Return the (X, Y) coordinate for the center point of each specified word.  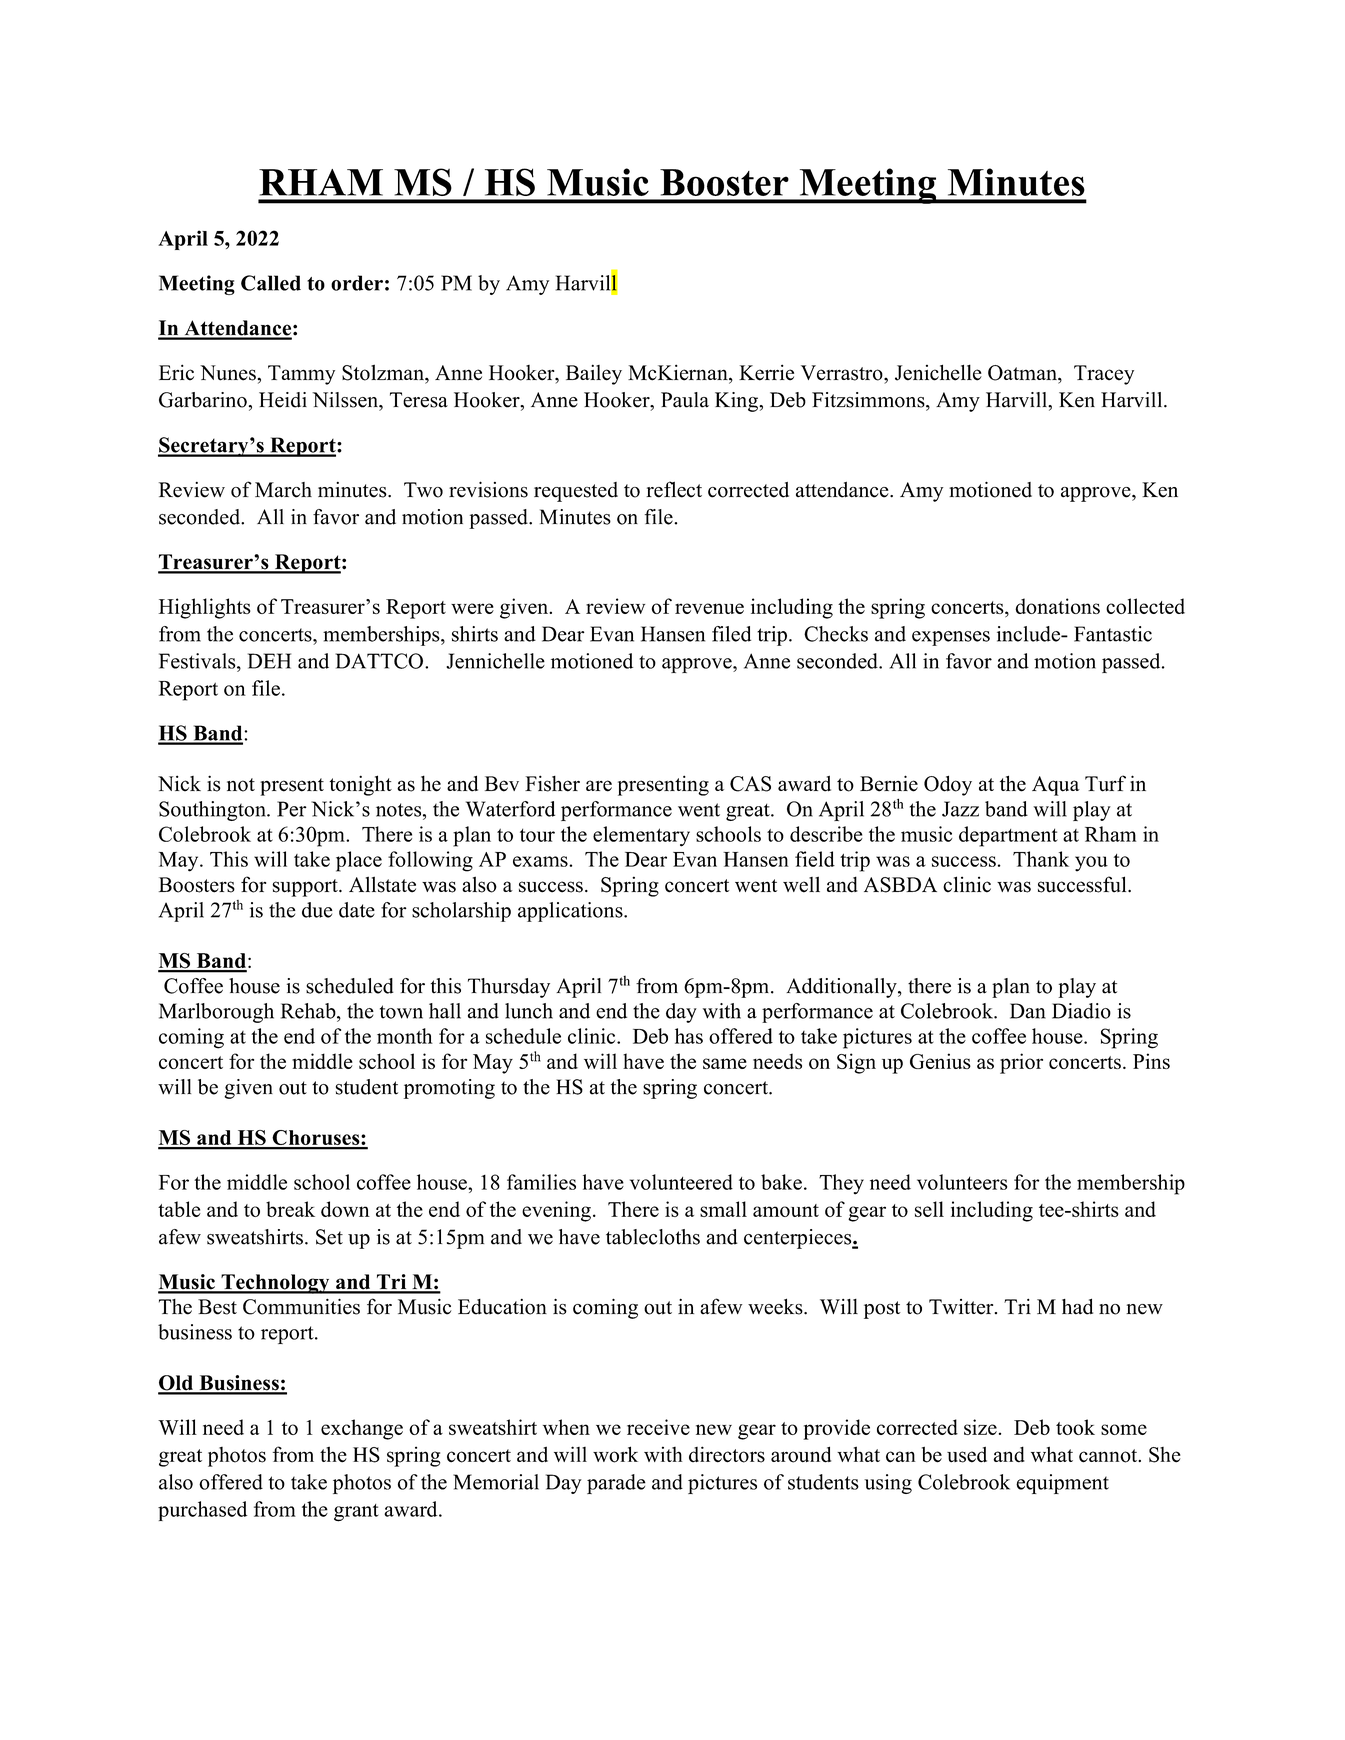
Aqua (1056, 786)
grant (356, 1513)
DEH (269, 661)
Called (271, 283)
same (725, 1063)
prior (1021, 1063)
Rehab (309, 1011)
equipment (1062, 1484)
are (599, 786)
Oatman (1023, 373)
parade (616, 1484)
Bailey (594, 374)
